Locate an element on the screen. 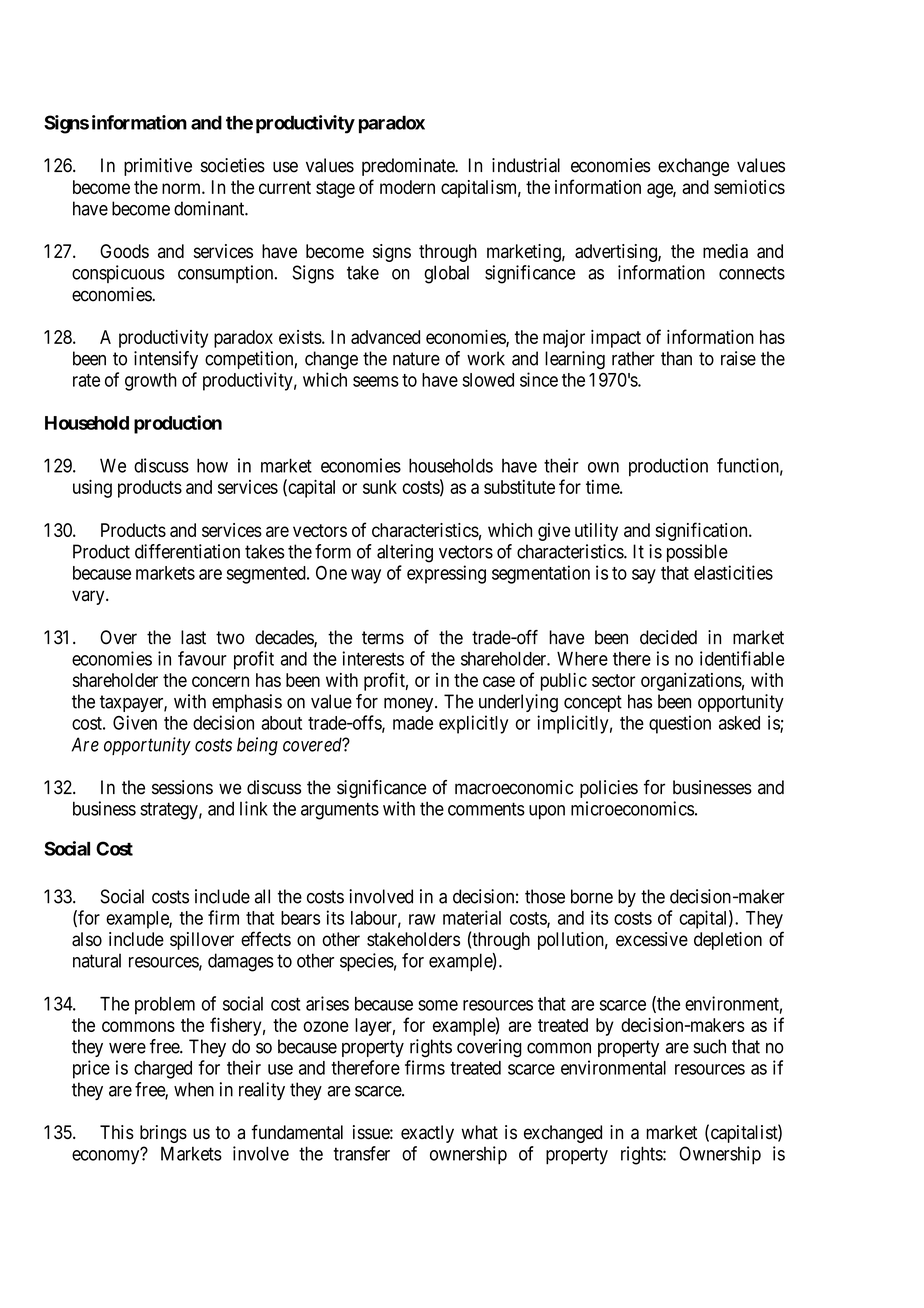 The image size is (924, 1308). sunk is located at coordinates (380, 487).
